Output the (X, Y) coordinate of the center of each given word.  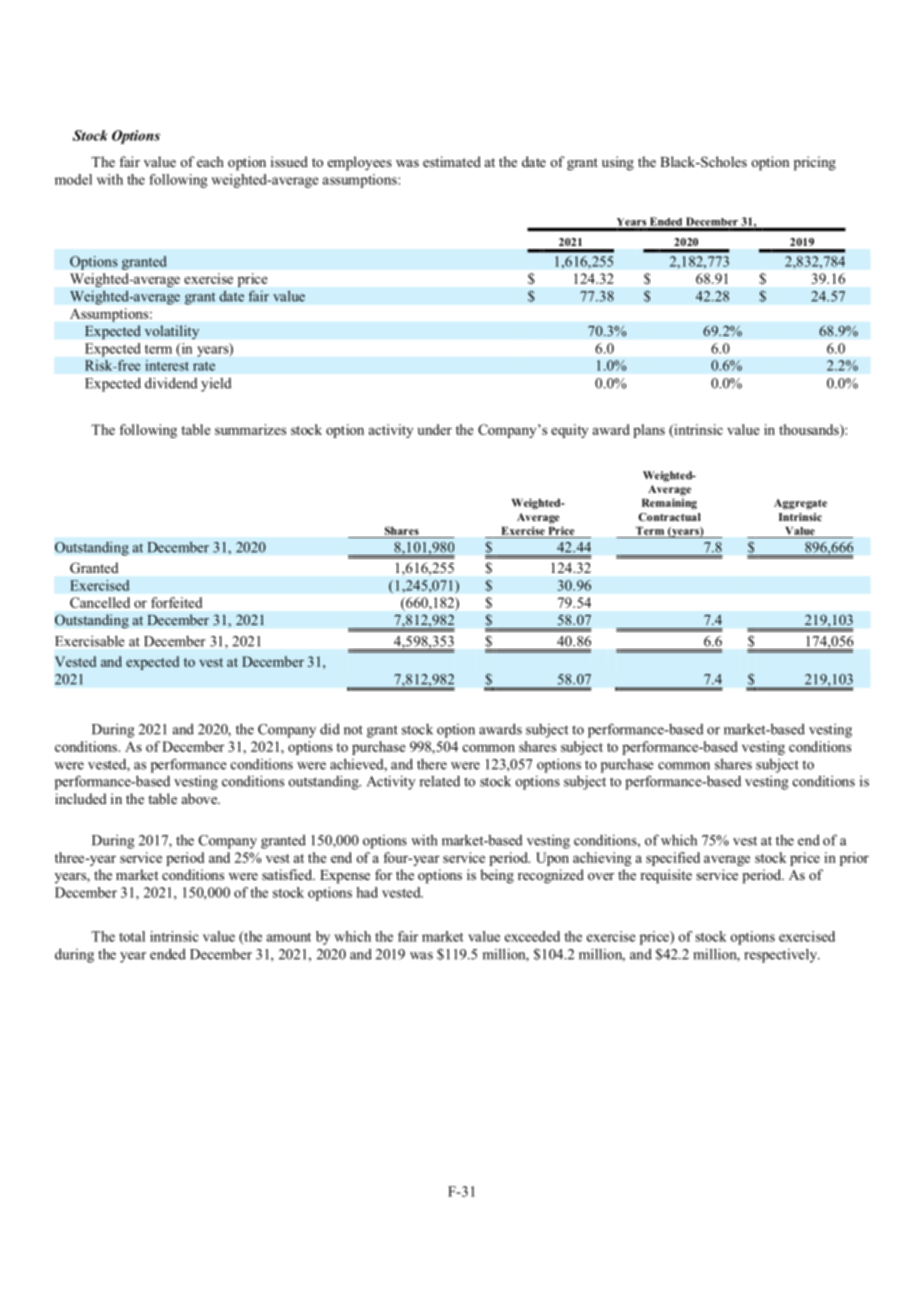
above (200, 798)
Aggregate (800, 504)
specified (673, 859)
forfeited (176, 602)
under (435, 429)
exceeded (532, 936)
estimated (452, 161)
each (210, 161)
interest (167, 365)
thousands (810, 429)
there (432, 764)
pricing (815, 163)
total (132, 936)
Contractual (669, 517)
